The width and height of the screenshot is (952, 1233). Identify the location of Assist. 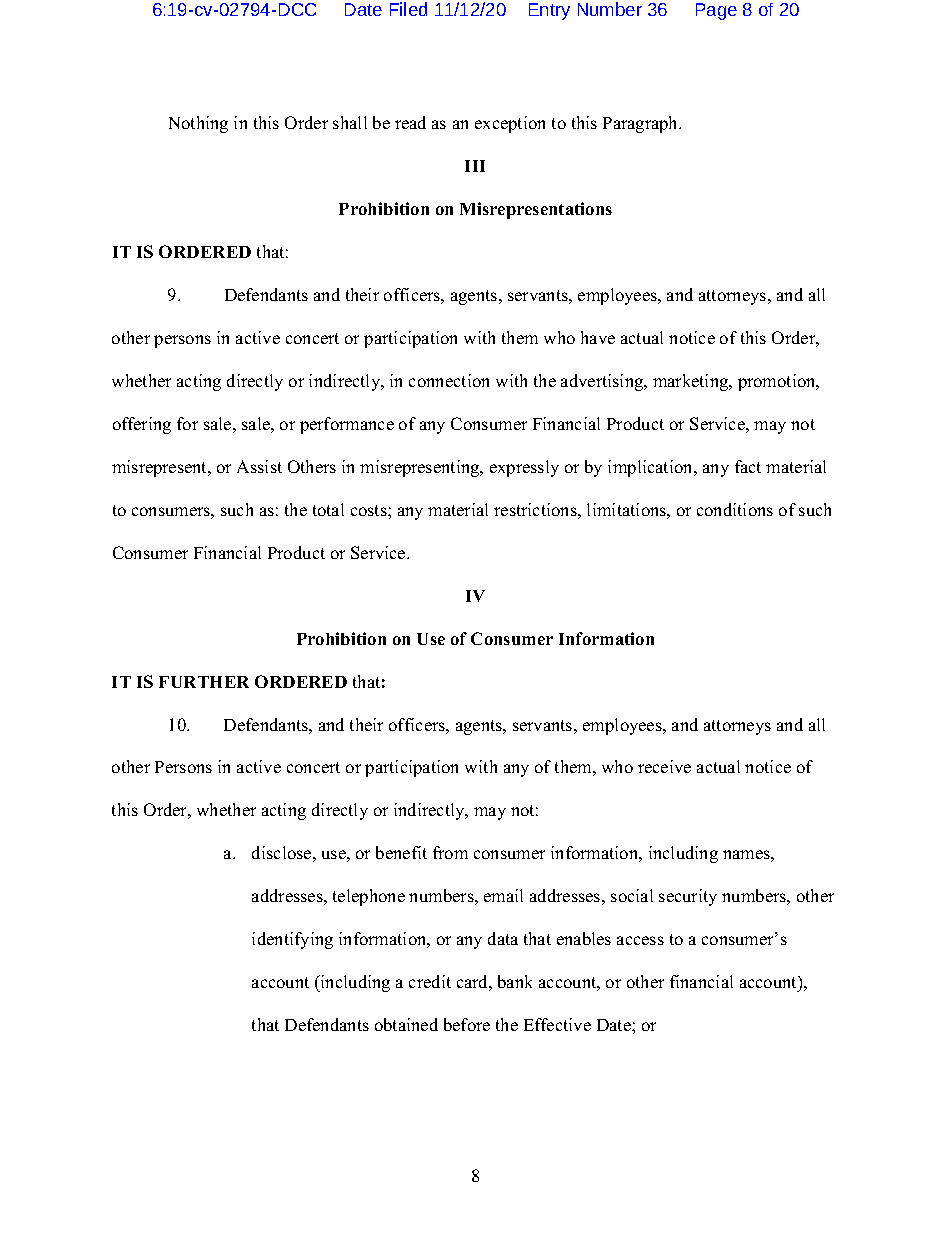
(259, 466).
